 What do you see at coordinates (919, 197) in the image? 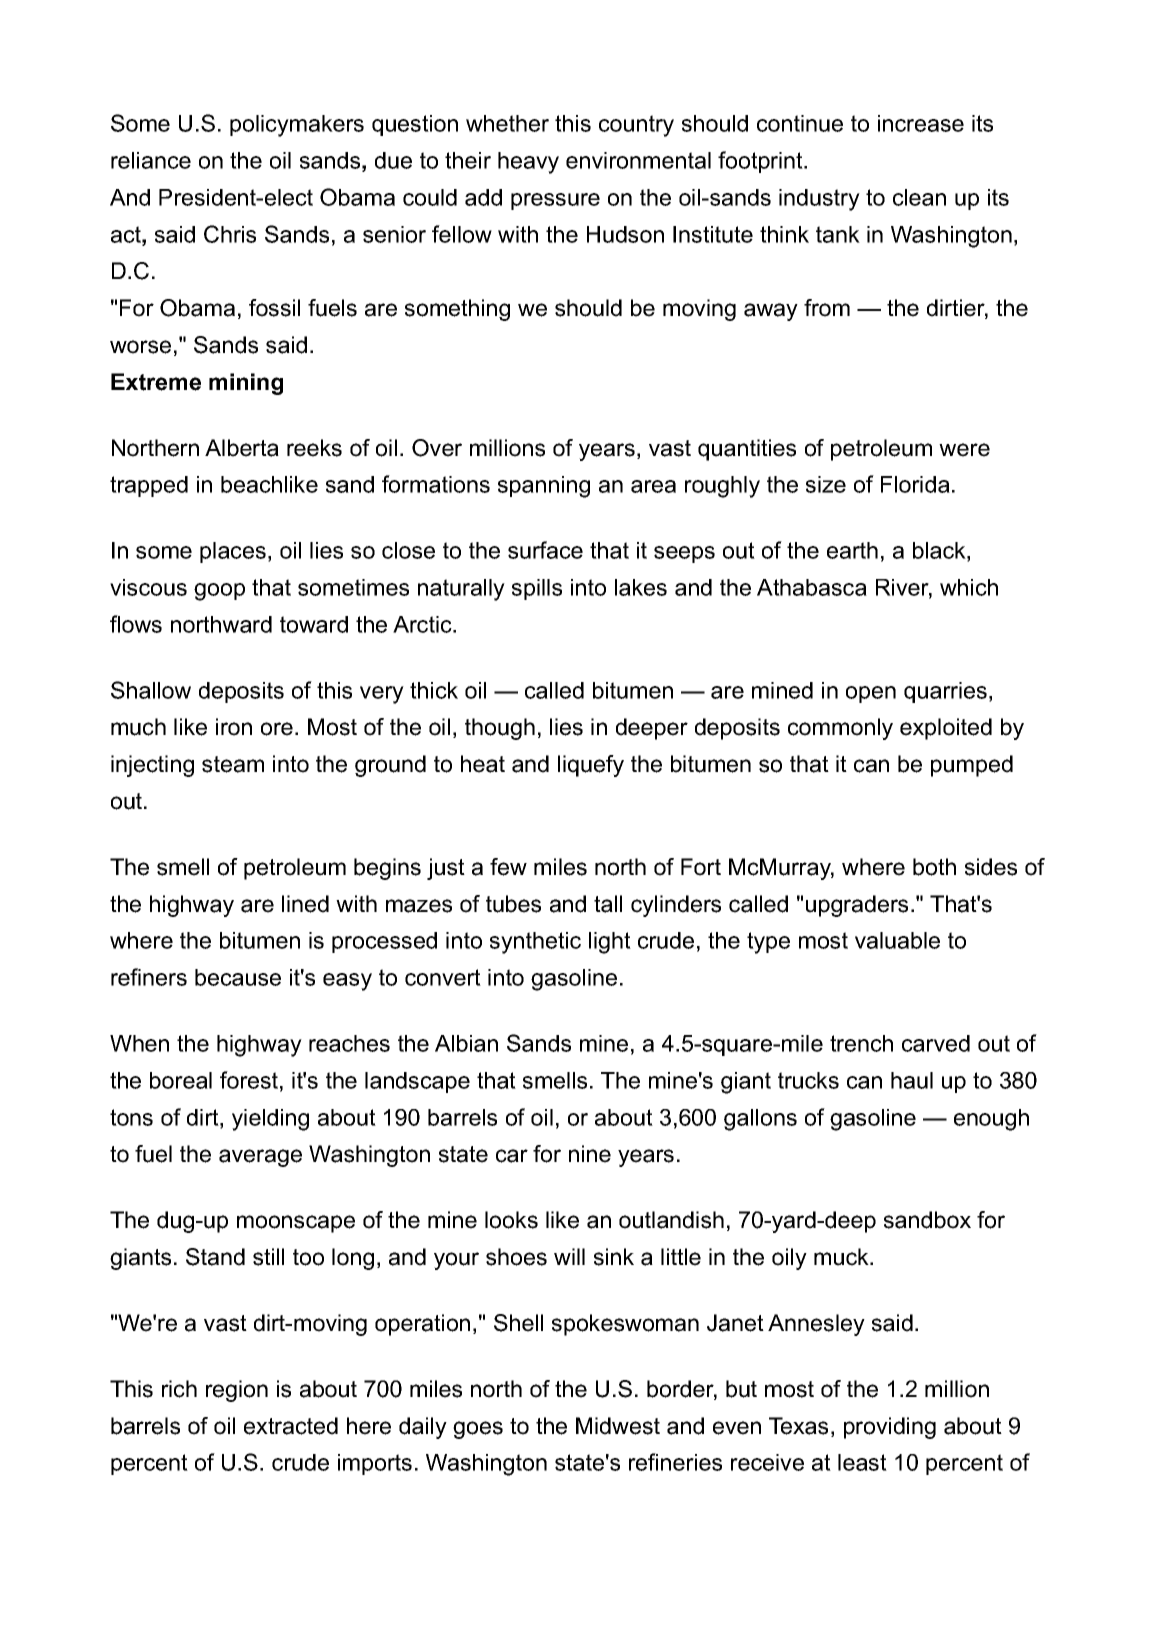
I see `clean` at bounding box center [919, 197].
